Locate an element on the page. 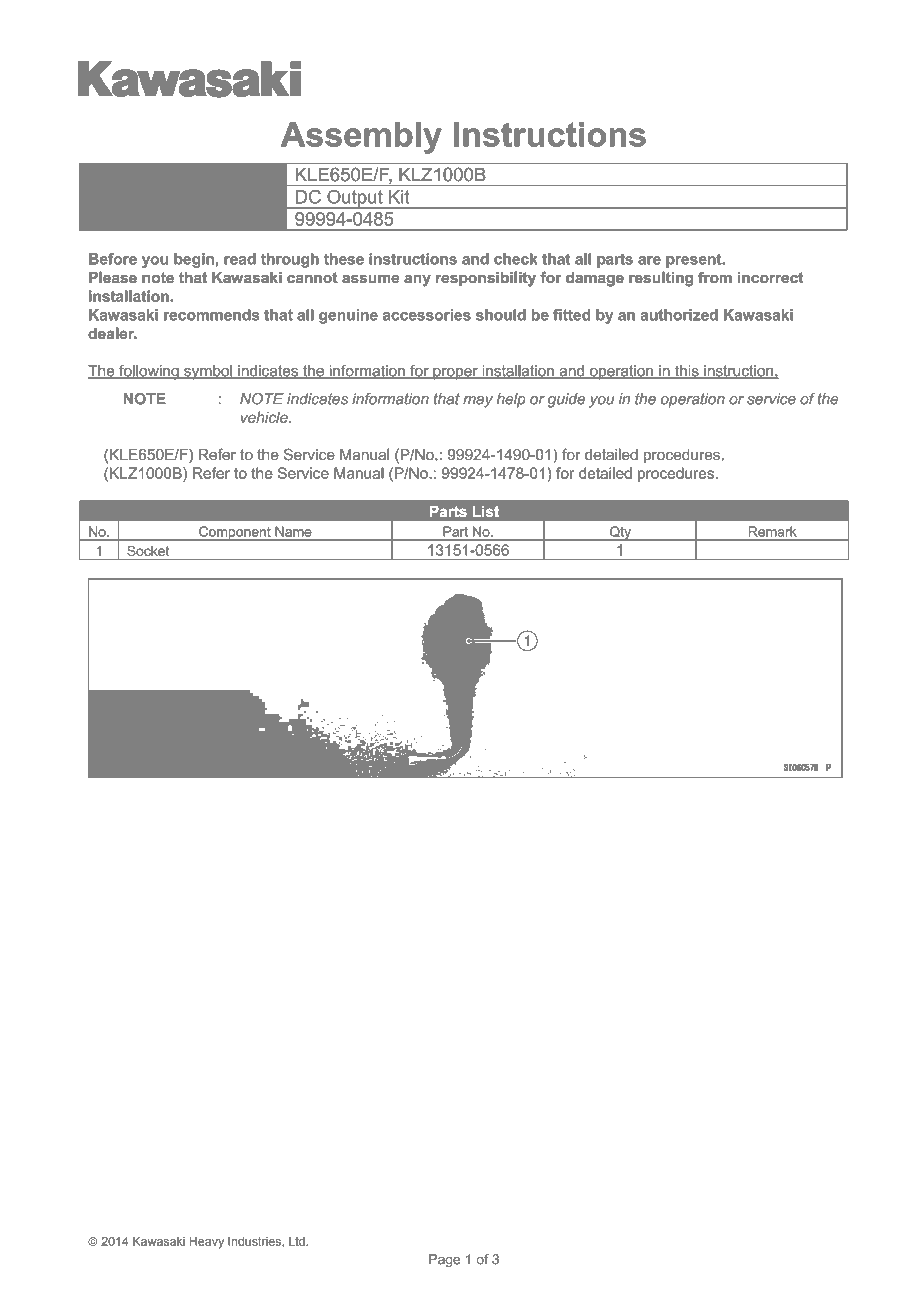 This page has height=1308, width=924. Socket is located at coordinates (148, 550).
